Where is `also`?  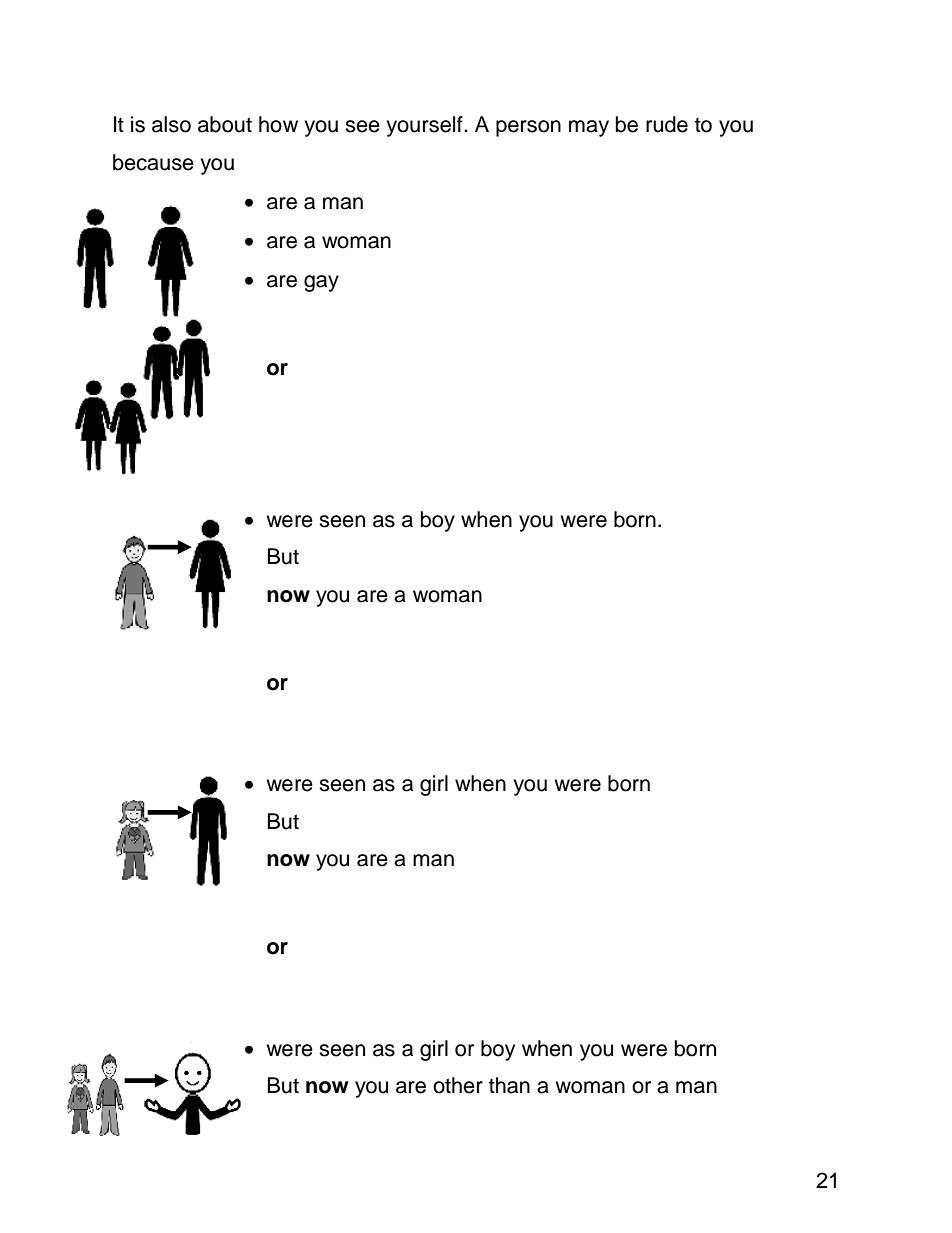 also is located at coordinates (171, 124).
